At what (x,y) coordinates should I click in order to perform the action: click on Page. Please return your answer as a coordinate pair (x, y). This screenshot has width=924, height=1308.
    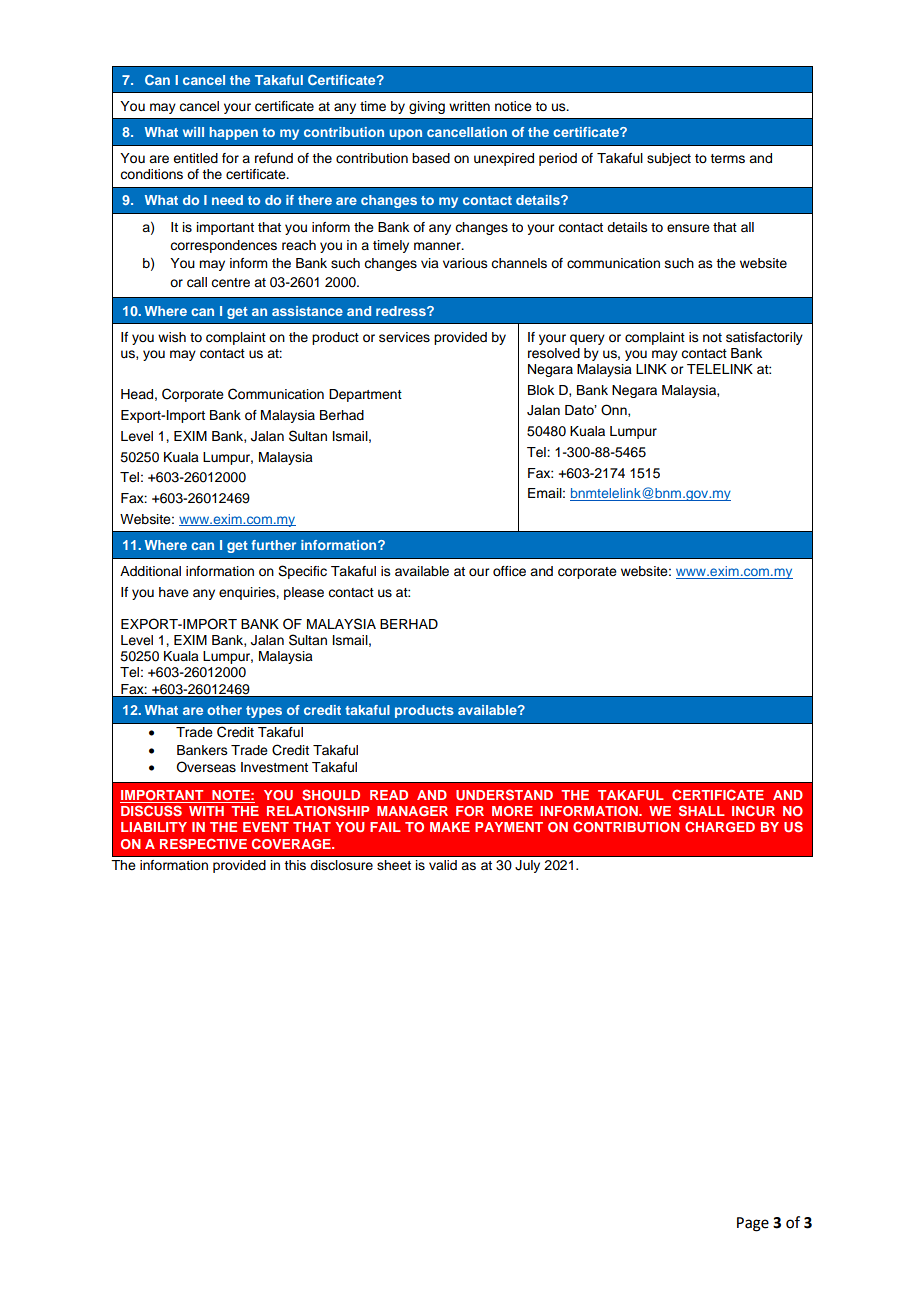
    Looking at the image, I should click on (753, 1224).
